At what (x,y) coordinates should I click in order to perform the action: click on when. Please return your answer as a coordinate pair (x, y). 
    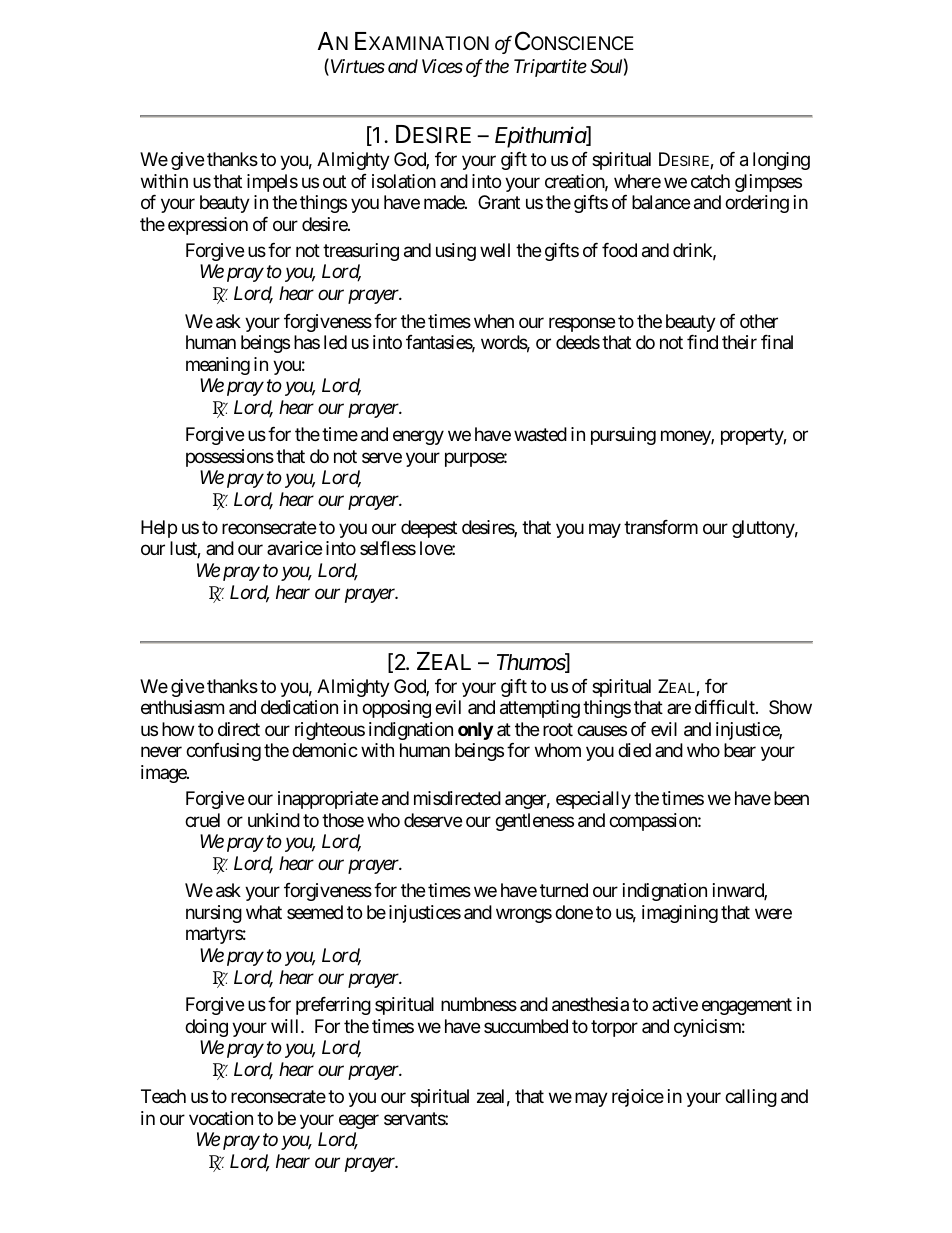
    Looking at the image, I should click on (494, 321).
